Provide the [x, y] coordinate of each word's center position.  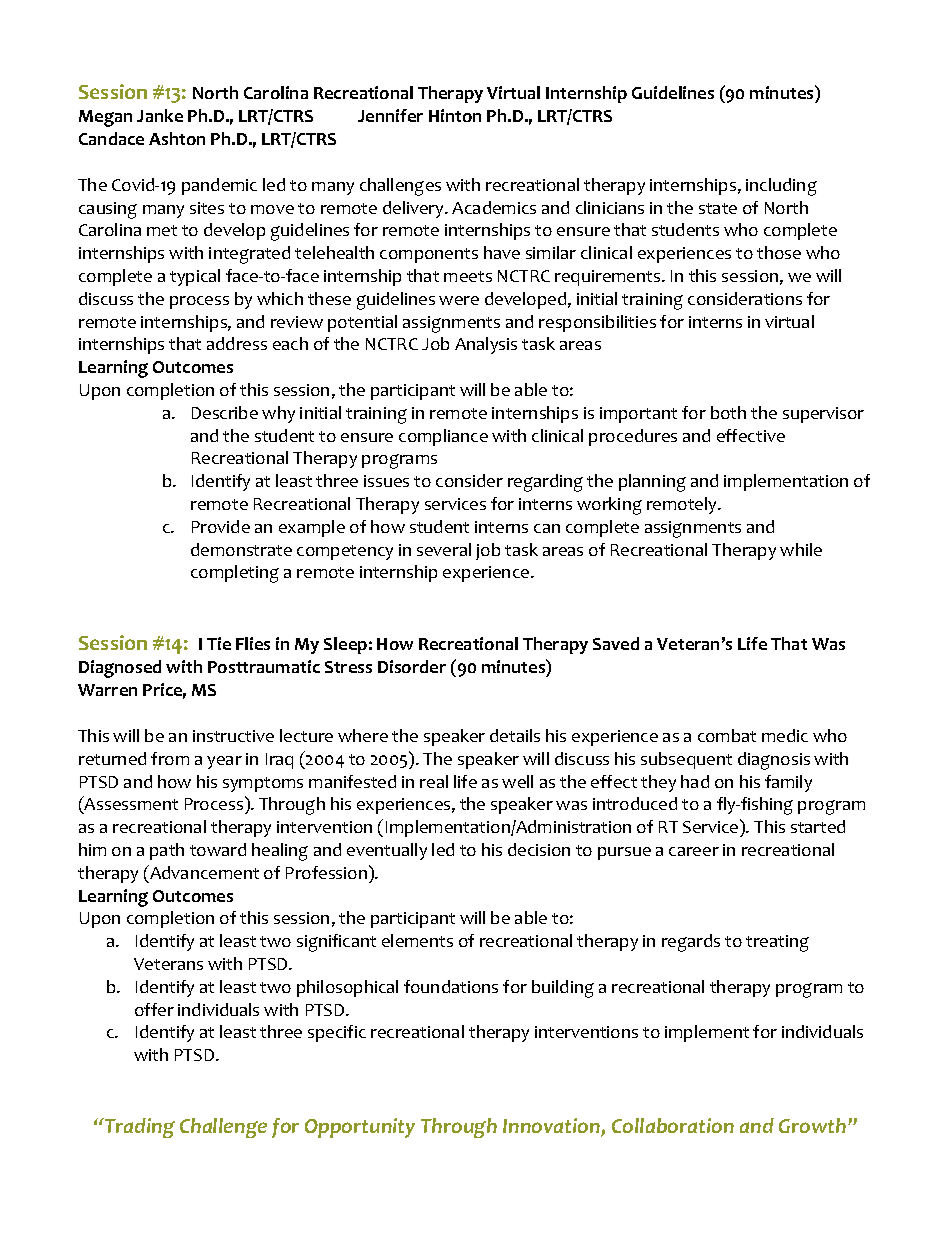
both [728, 412]
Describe [225, 412]
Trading [139, 1128]
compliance [443, 437]
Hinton [455, 115]
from [170, 758]
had [695, 781]
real [434, 781]
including [781, 187]
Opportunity [360, 1128]
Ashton [177, 138]
